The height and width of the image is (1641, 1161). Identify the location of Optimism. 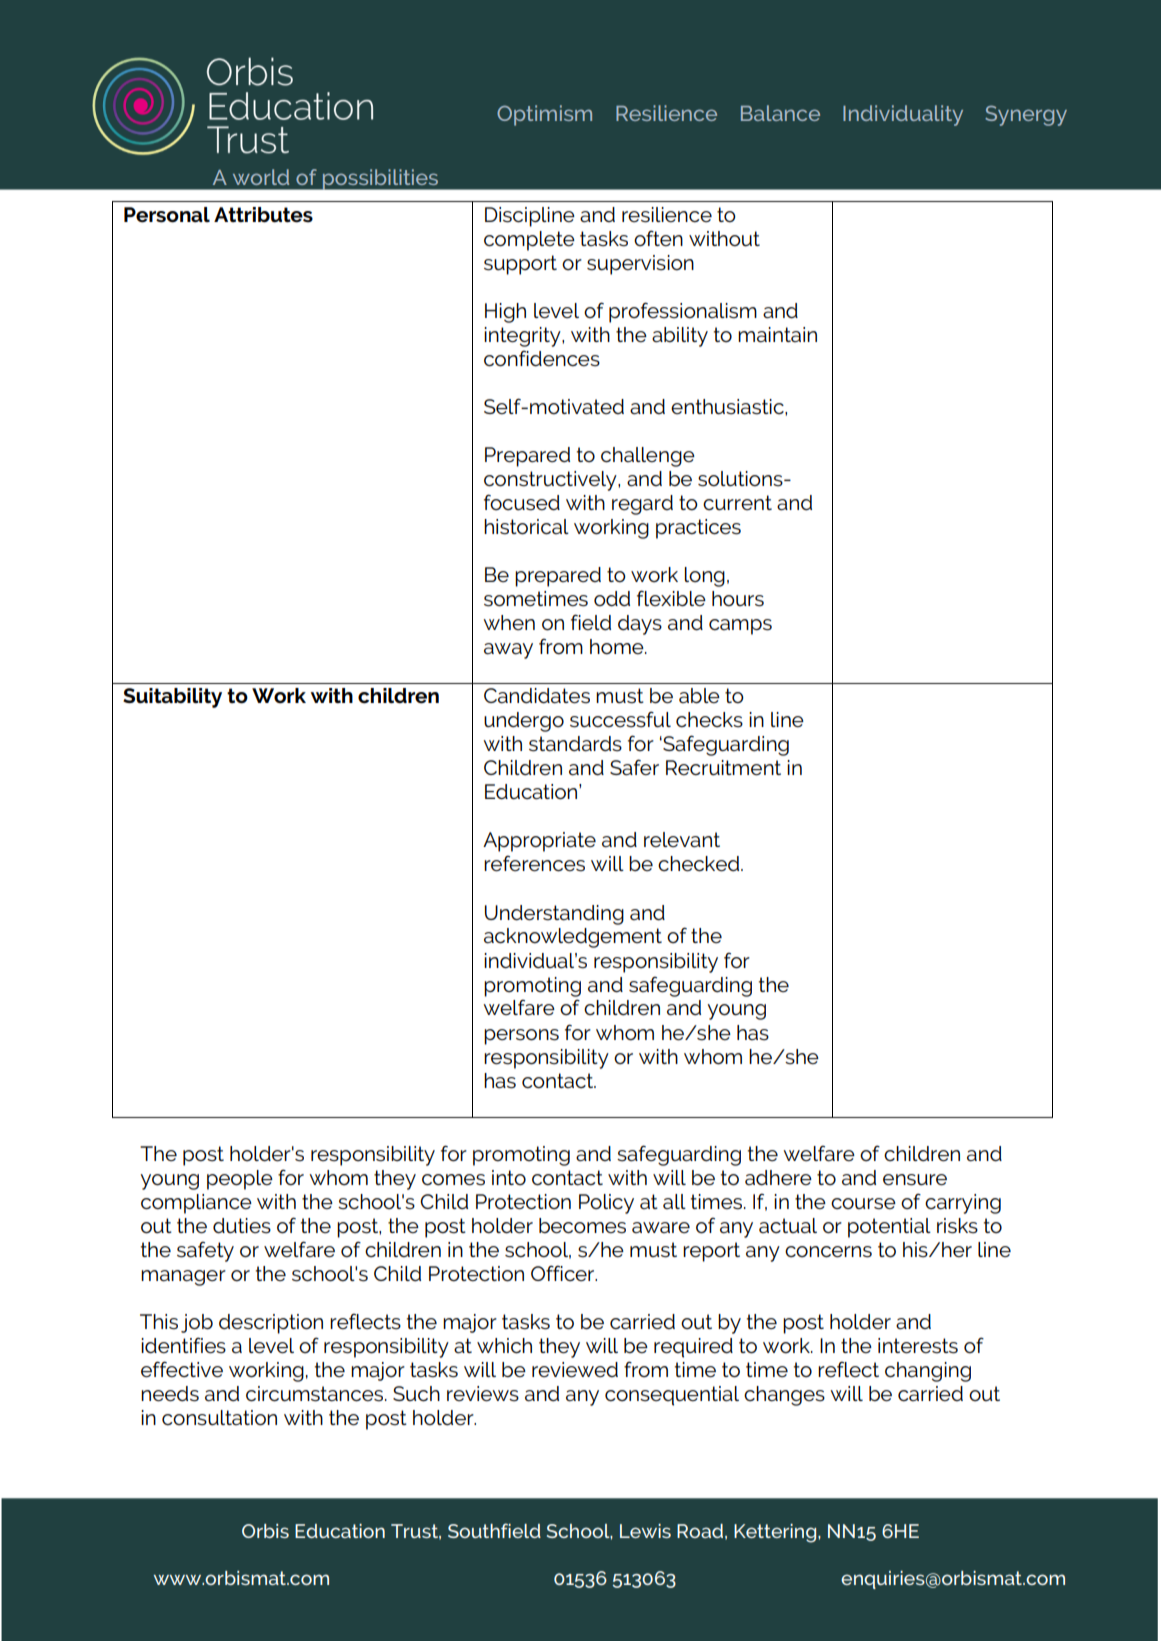
(544, 115).
